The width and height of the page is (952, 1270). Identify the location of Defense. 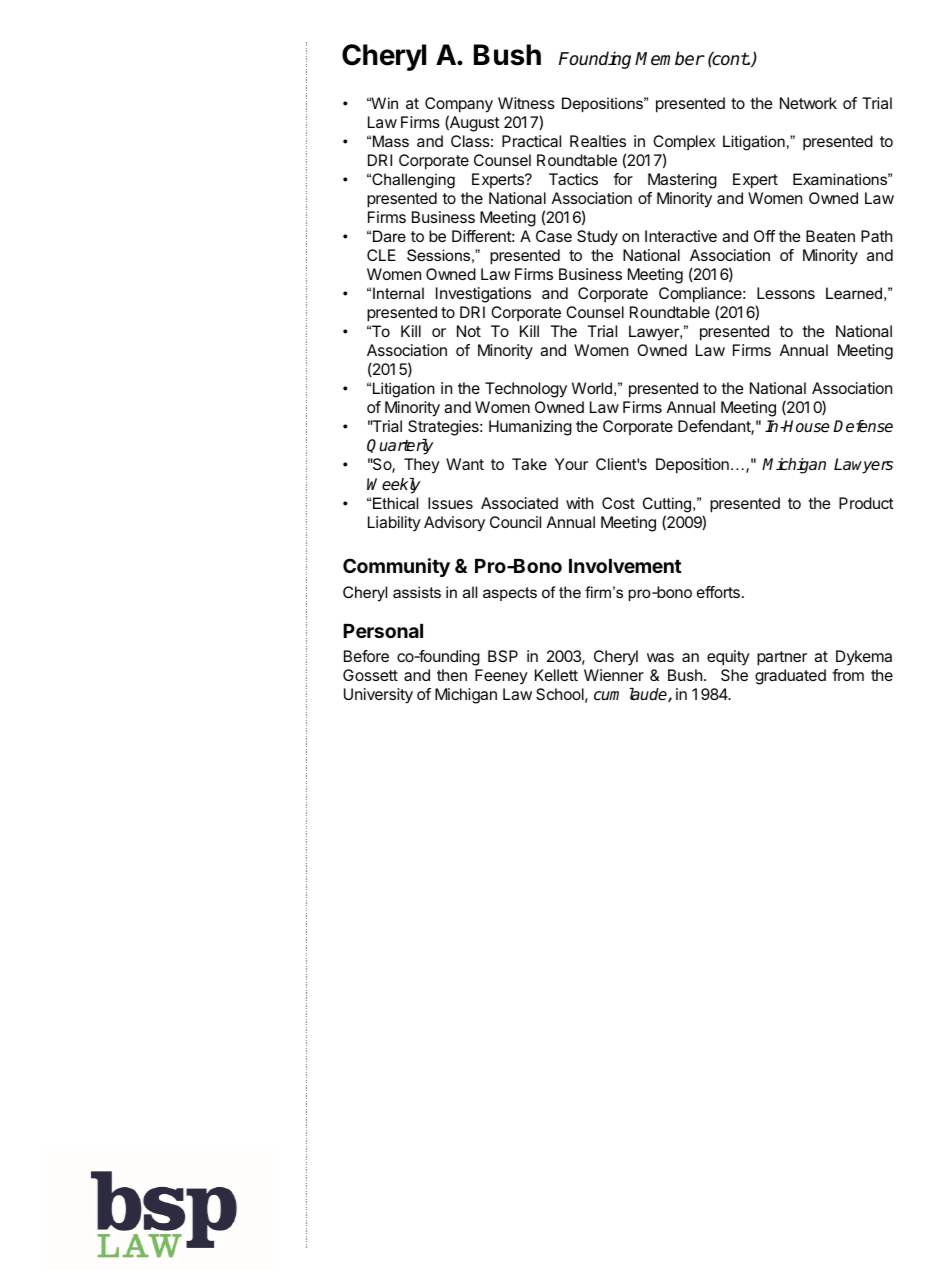
(863, 426).
